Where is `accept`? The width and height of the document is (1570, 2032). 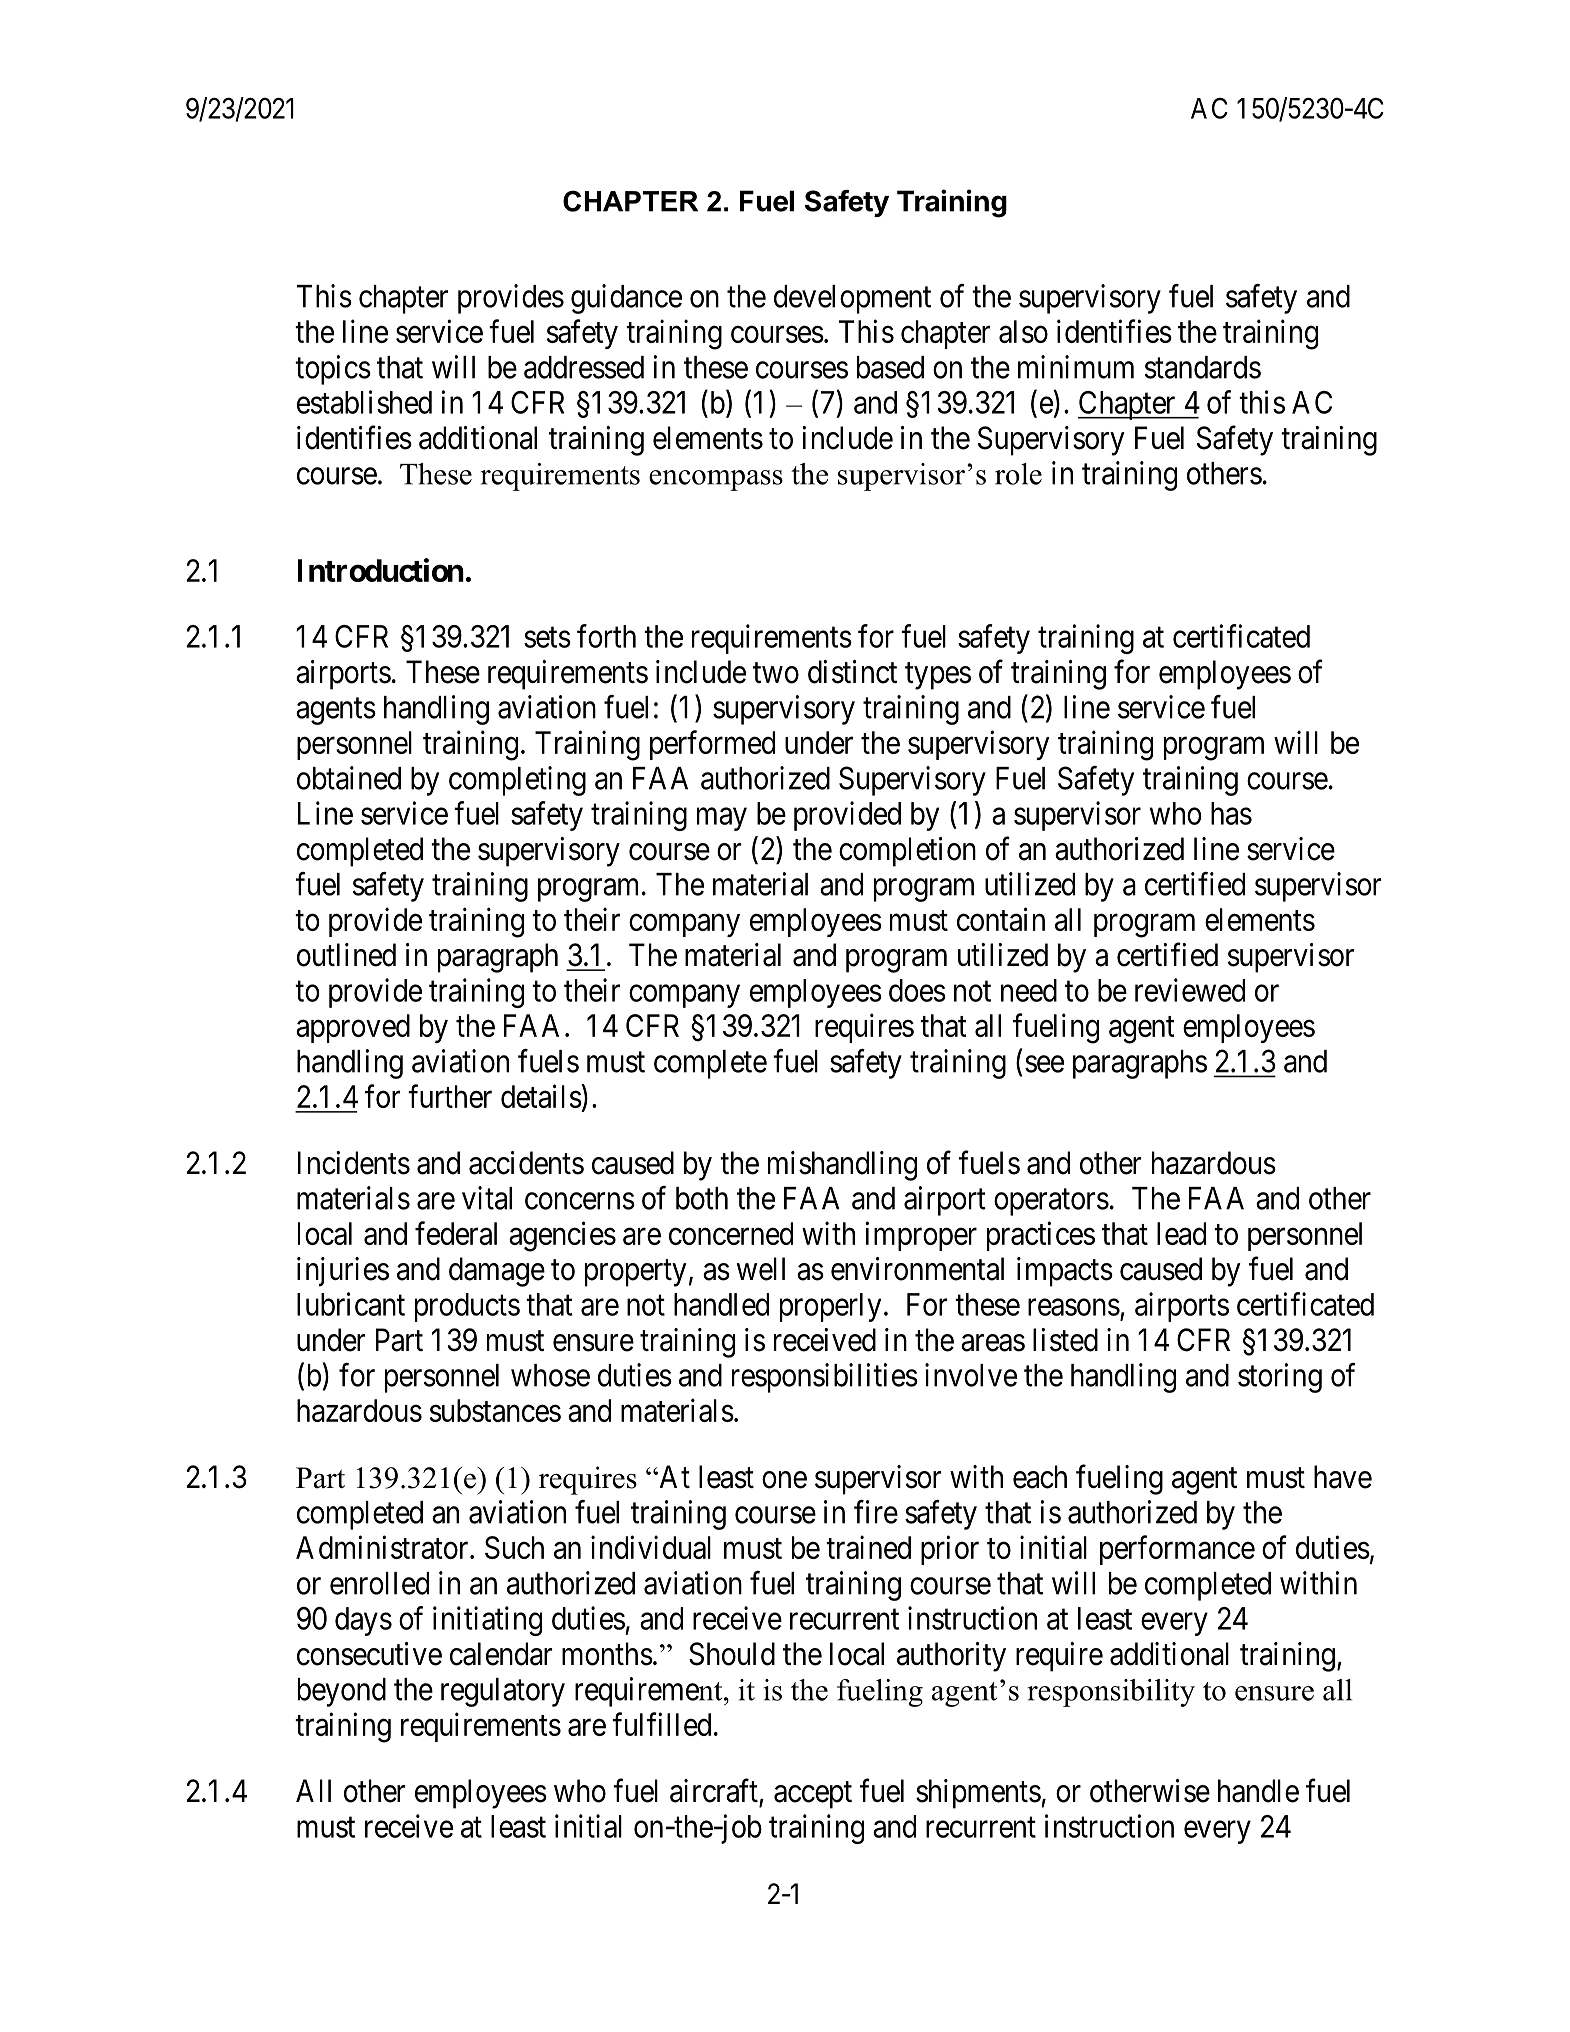 accept is located at coordinates (813, 1795).
